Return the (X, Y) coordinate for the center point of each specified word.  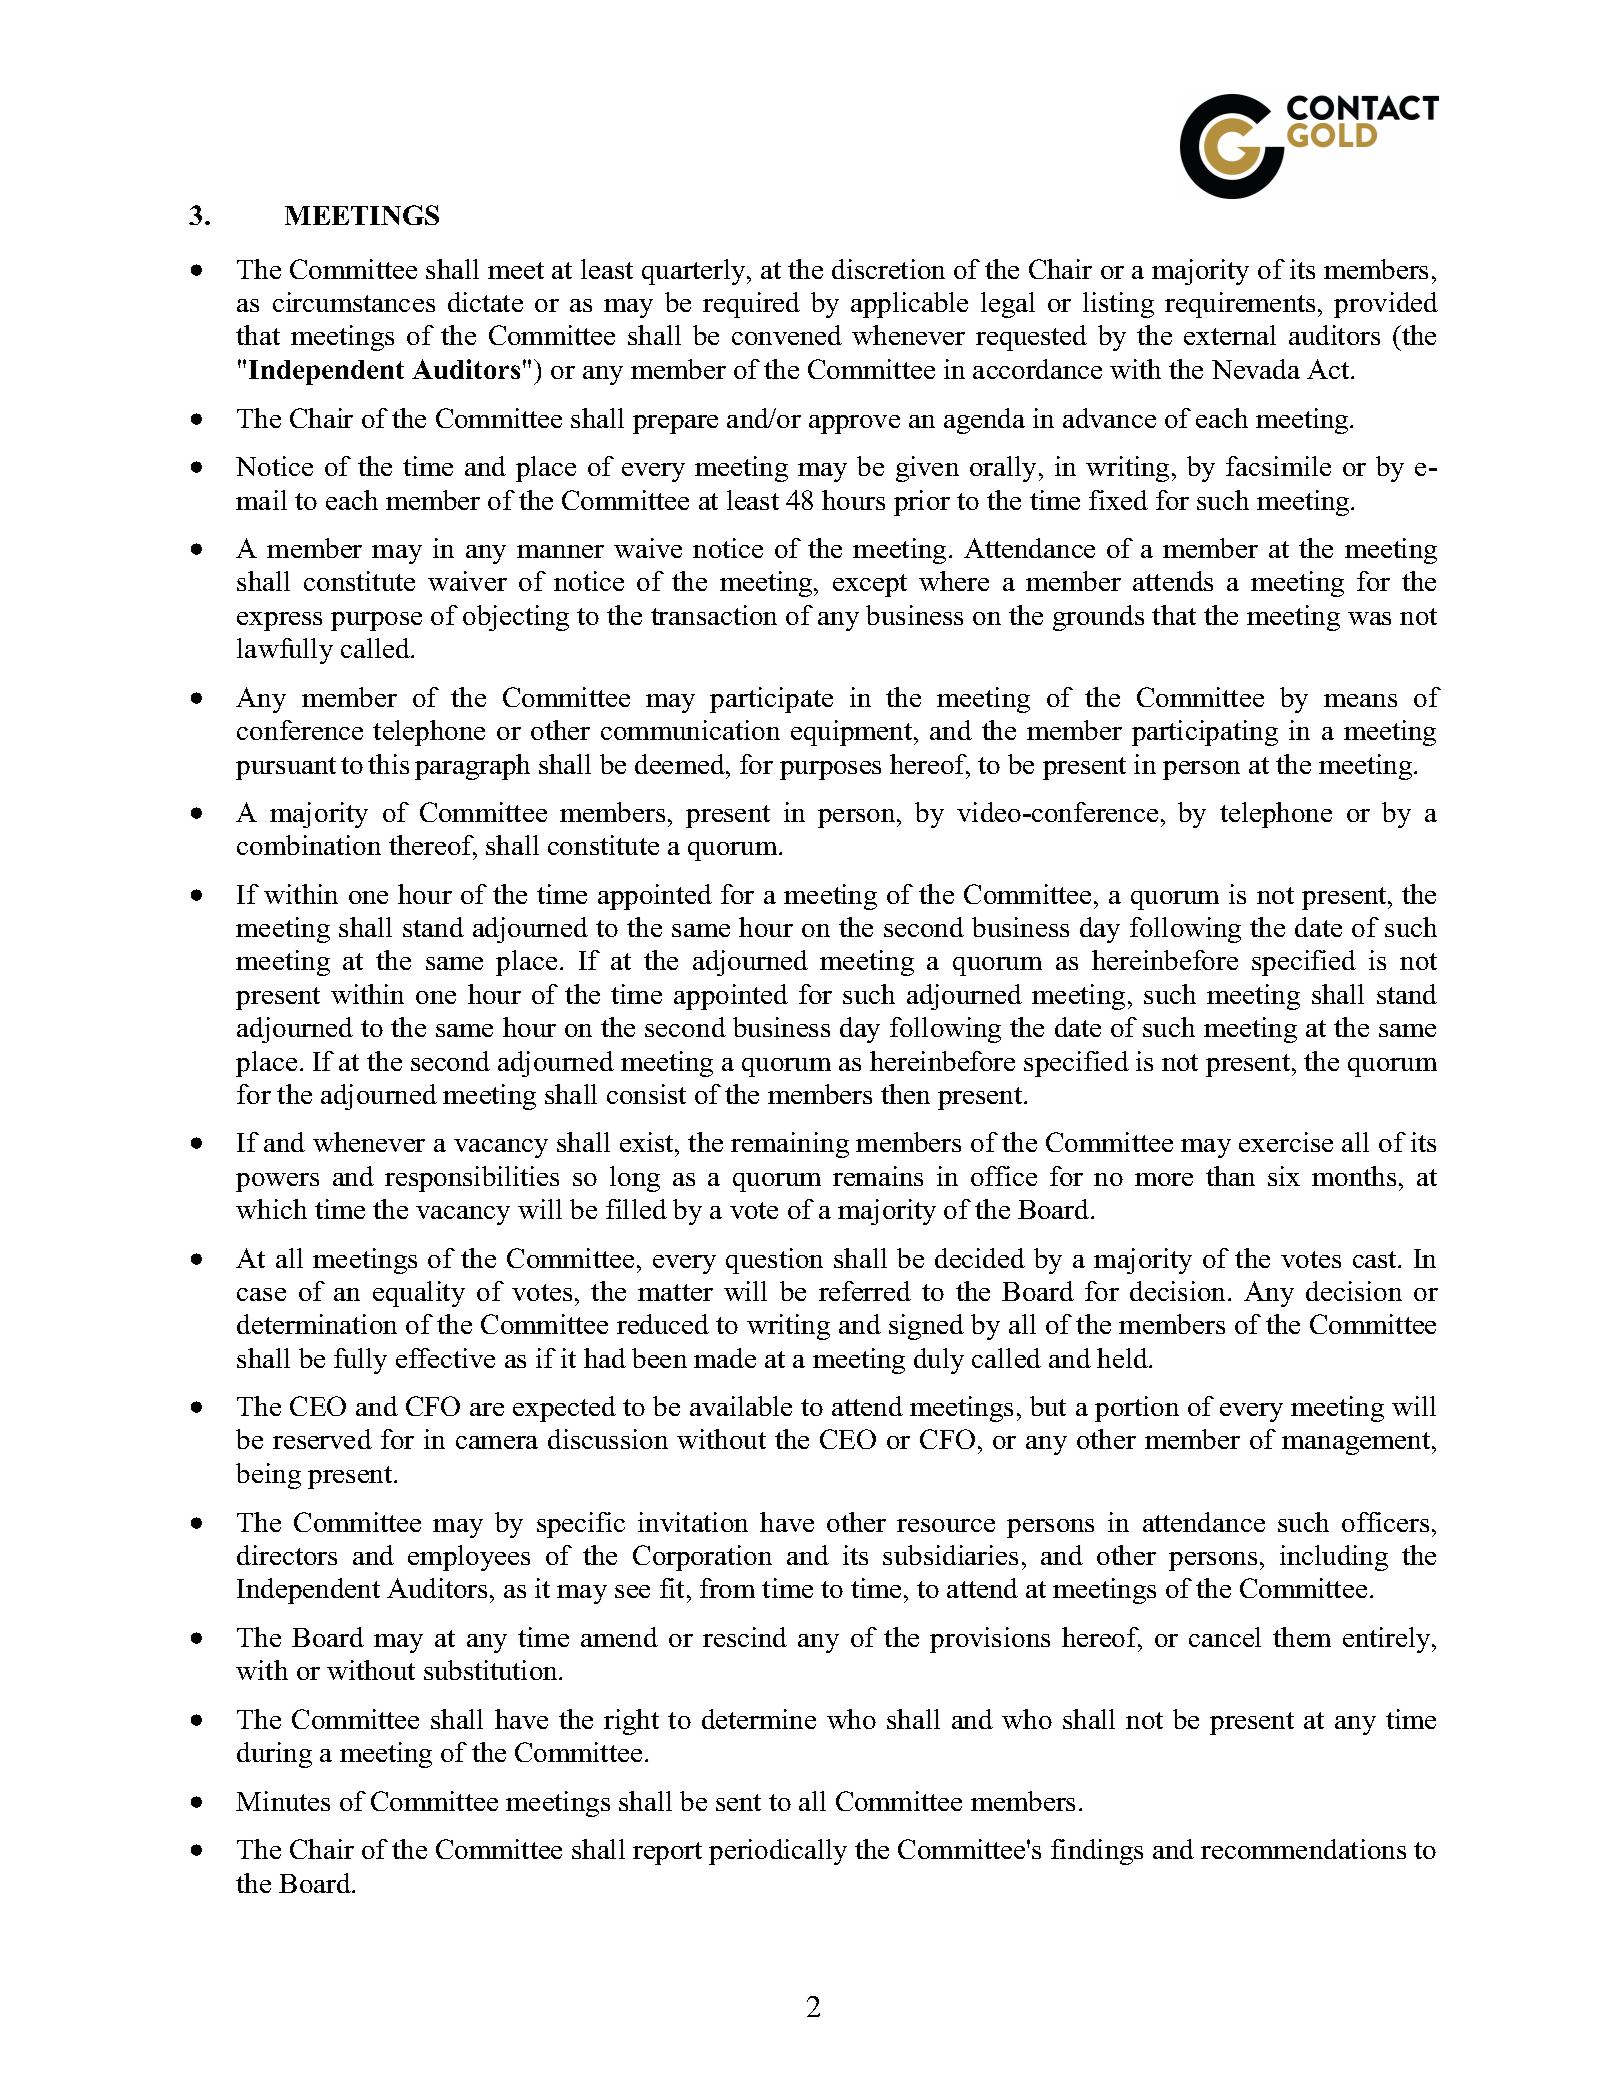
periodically (778, 1852)
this (388, 764)
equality (419, 1294)
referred (865, 1291)
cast (1376, 1259)
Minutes (283, 1801)
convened (787, 335)
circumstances (354, 302)
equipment (853, 733)
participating (1205, 733)
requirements (1240, 305)
